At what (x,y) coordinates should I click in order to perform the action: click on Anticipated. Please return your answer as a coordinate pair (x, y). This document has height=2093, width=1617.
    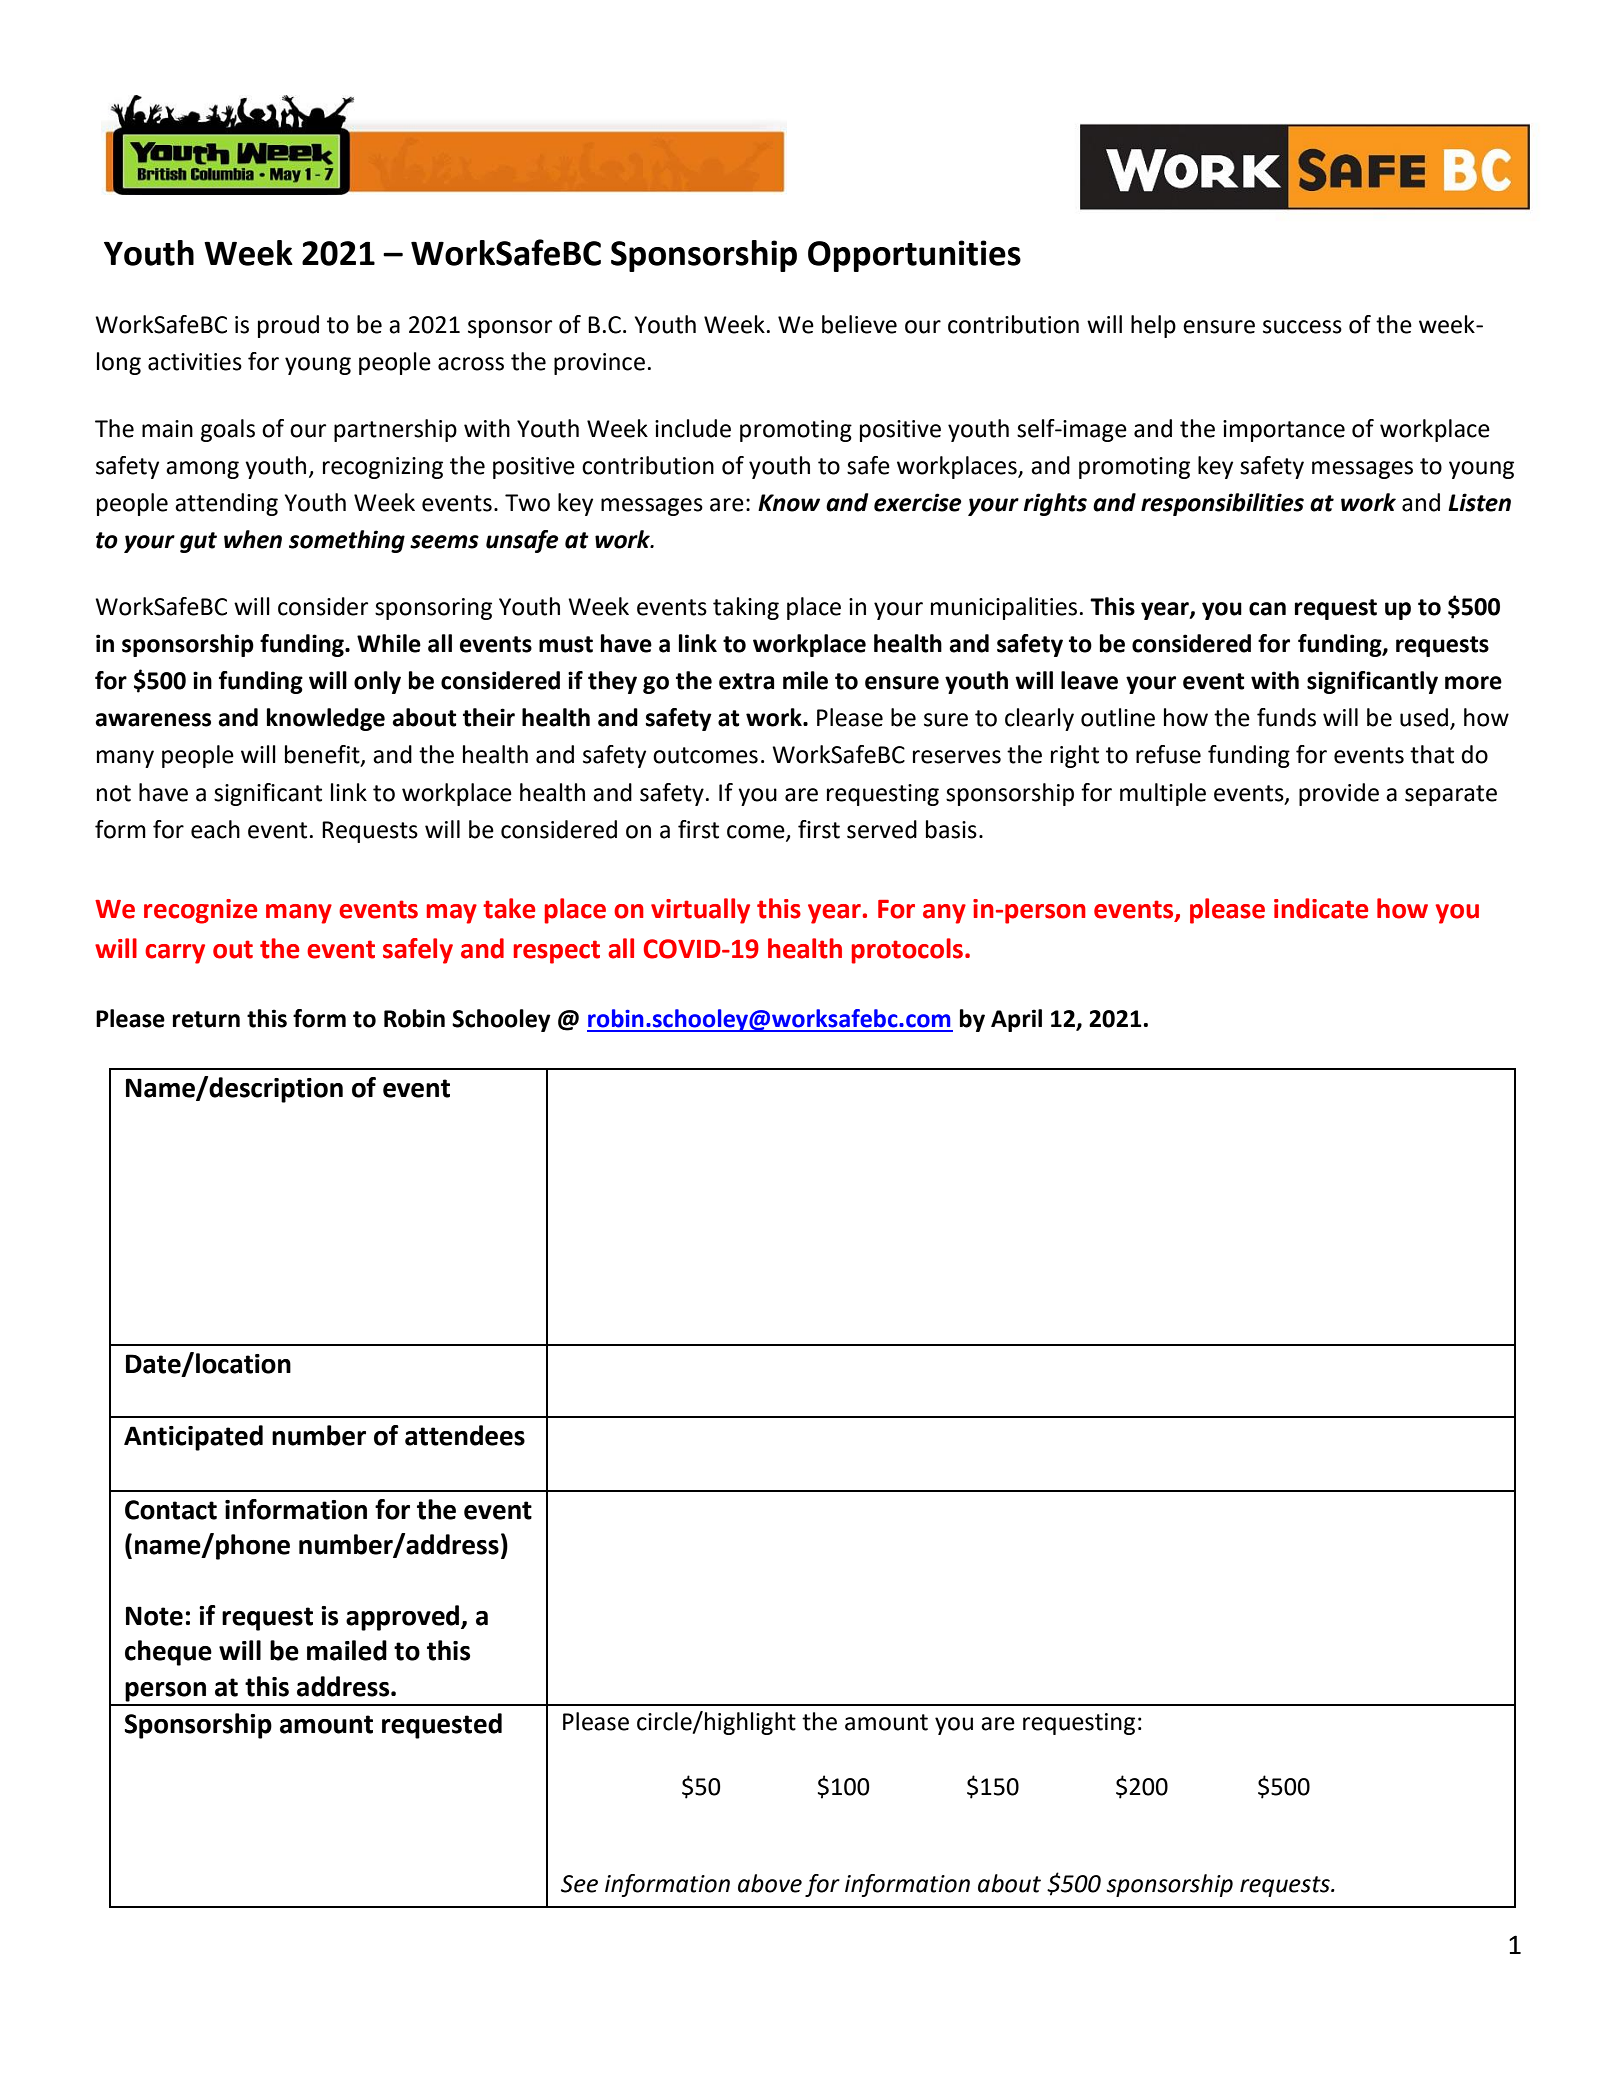
    Looking at the image, I should click on (193, 1438).
